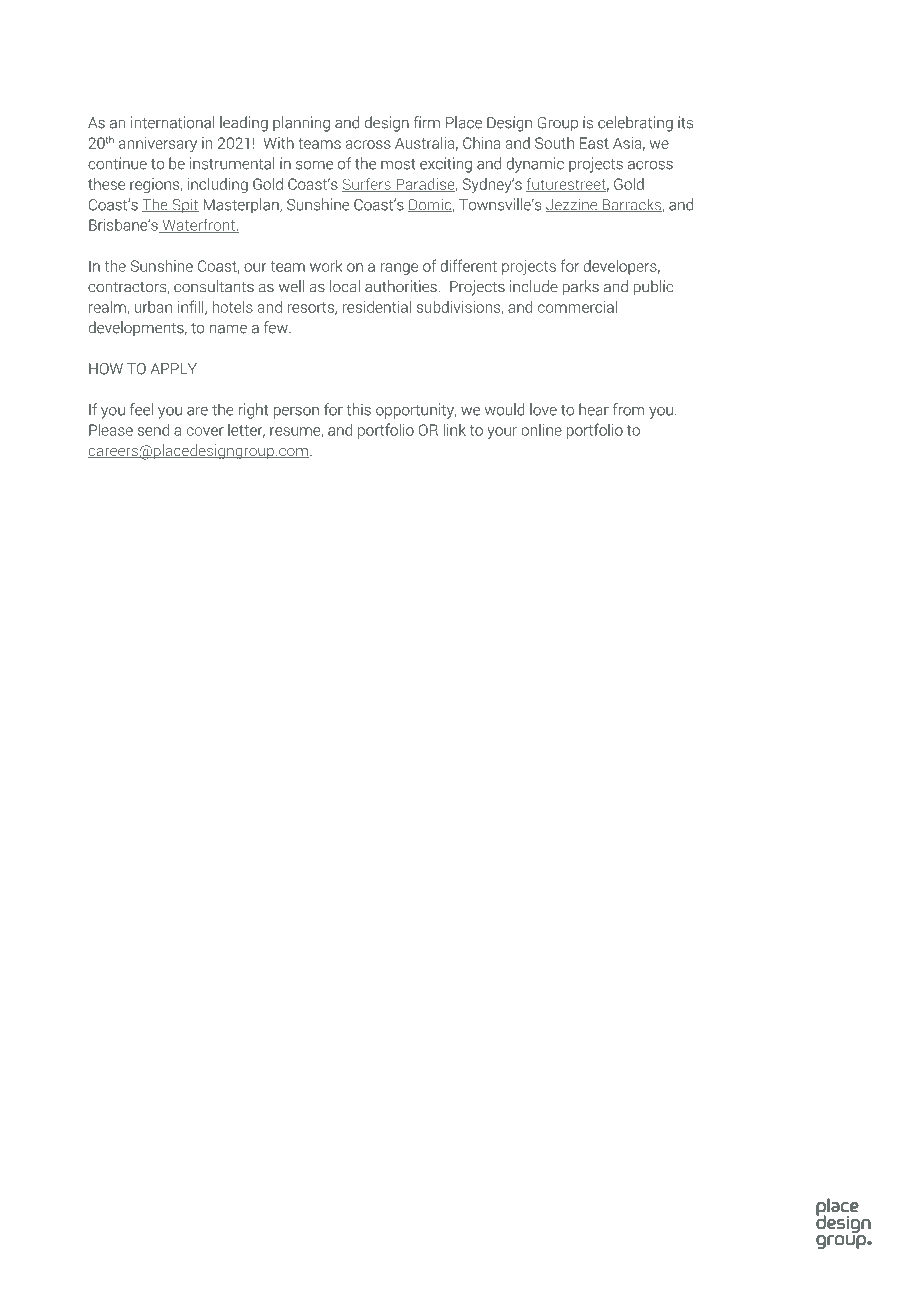 The width and height of the image is (924, 1309). What do you see at coordinates (173, 122) in the image?
I see `international` at bounding box center [173, 122].
